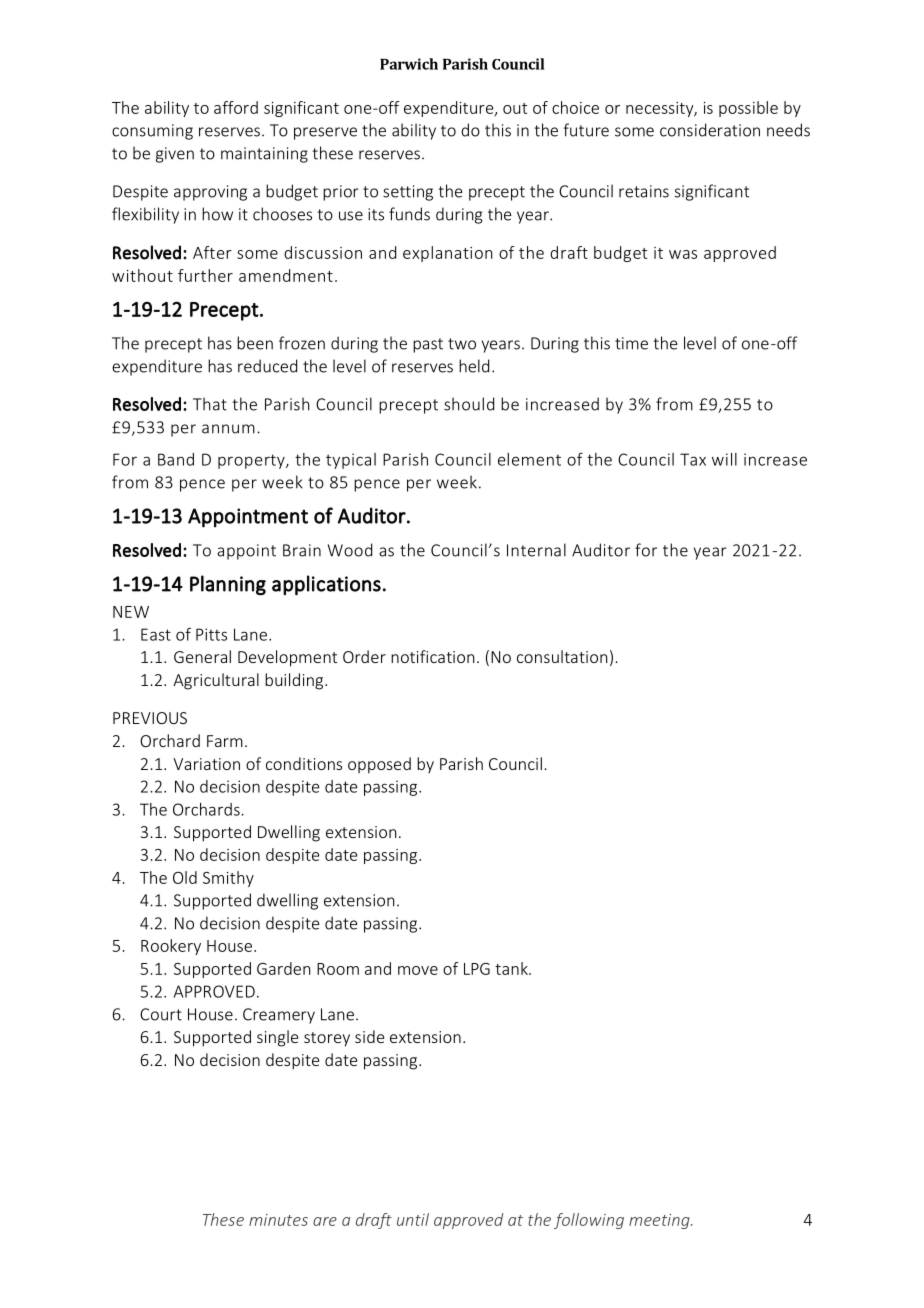 This page has width=924, height=1308. Describe the element at coordinates (413, 1219) in the page. I see `until` at that location.
